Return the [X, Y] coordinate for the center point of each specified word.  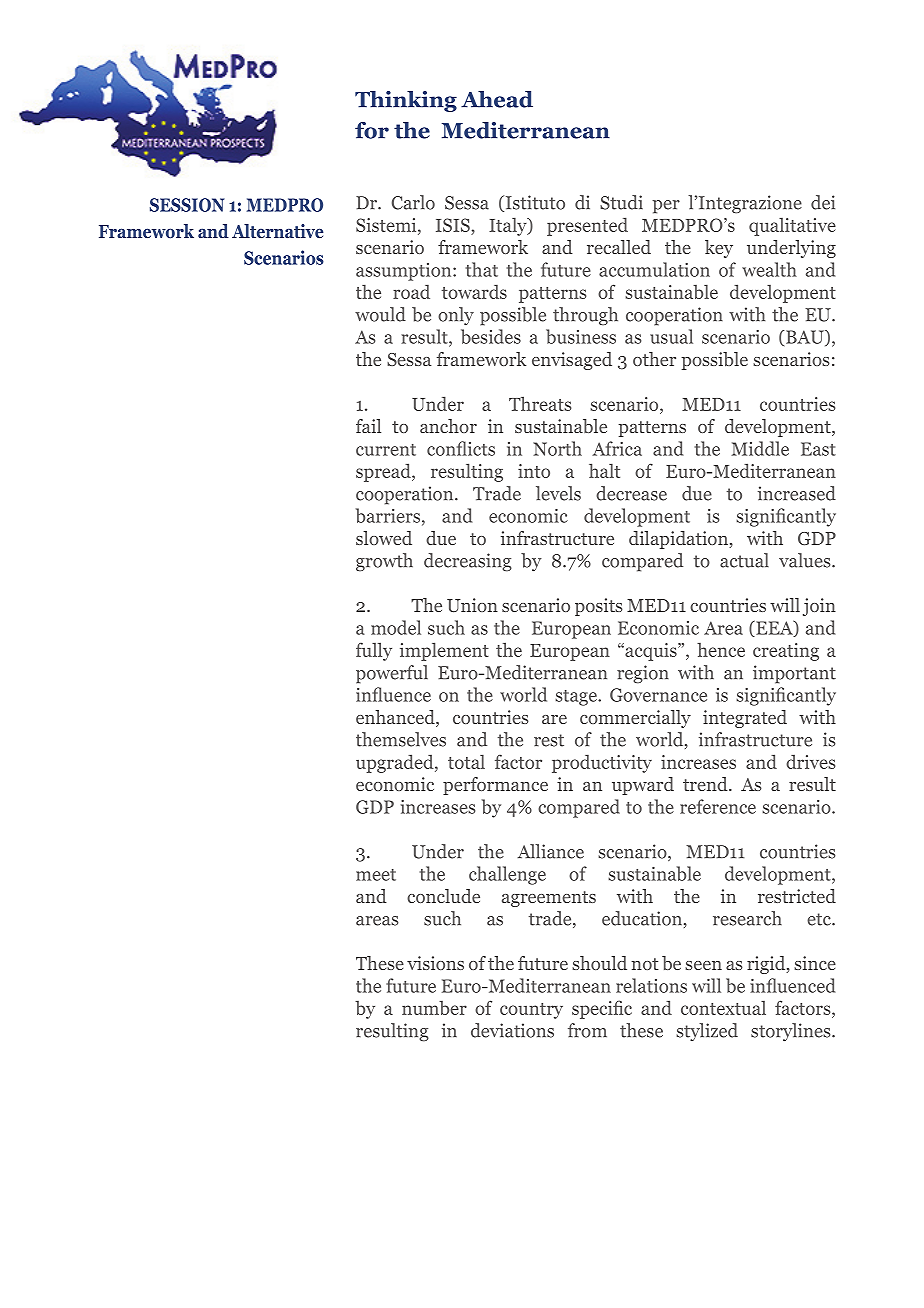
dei [823, 202]
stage [577, 698]
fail [368, 426]
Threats [540, 403]
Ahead [497, 99]
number [434, 1008]
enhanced [396, 718]
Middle [760, 448]
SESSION [187, 205]
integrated [745, 719]
